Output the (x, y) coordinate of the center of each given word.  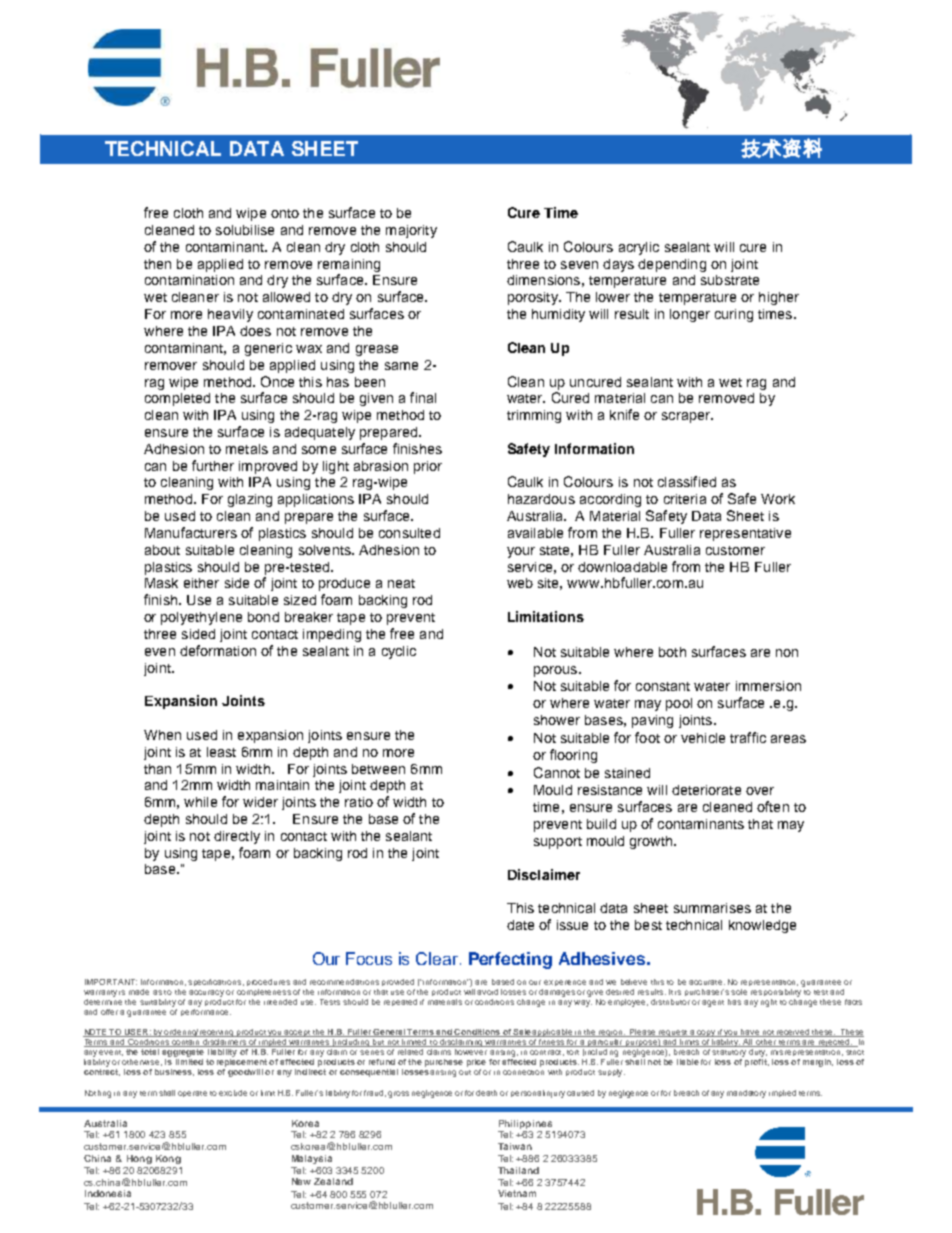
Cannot (557, 772)
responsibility (777, 991)
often (773, 806)
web (520, 583)
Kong (168, 1159)
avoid (487, 992)
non (787, 653)
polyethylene (201, 618)
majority (411, 231)
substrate (730, 280)
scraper (687, 417)
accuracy (206, 993)
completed (177, 399)
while (200, 802)
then (157, 264)
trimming (534, 416)
